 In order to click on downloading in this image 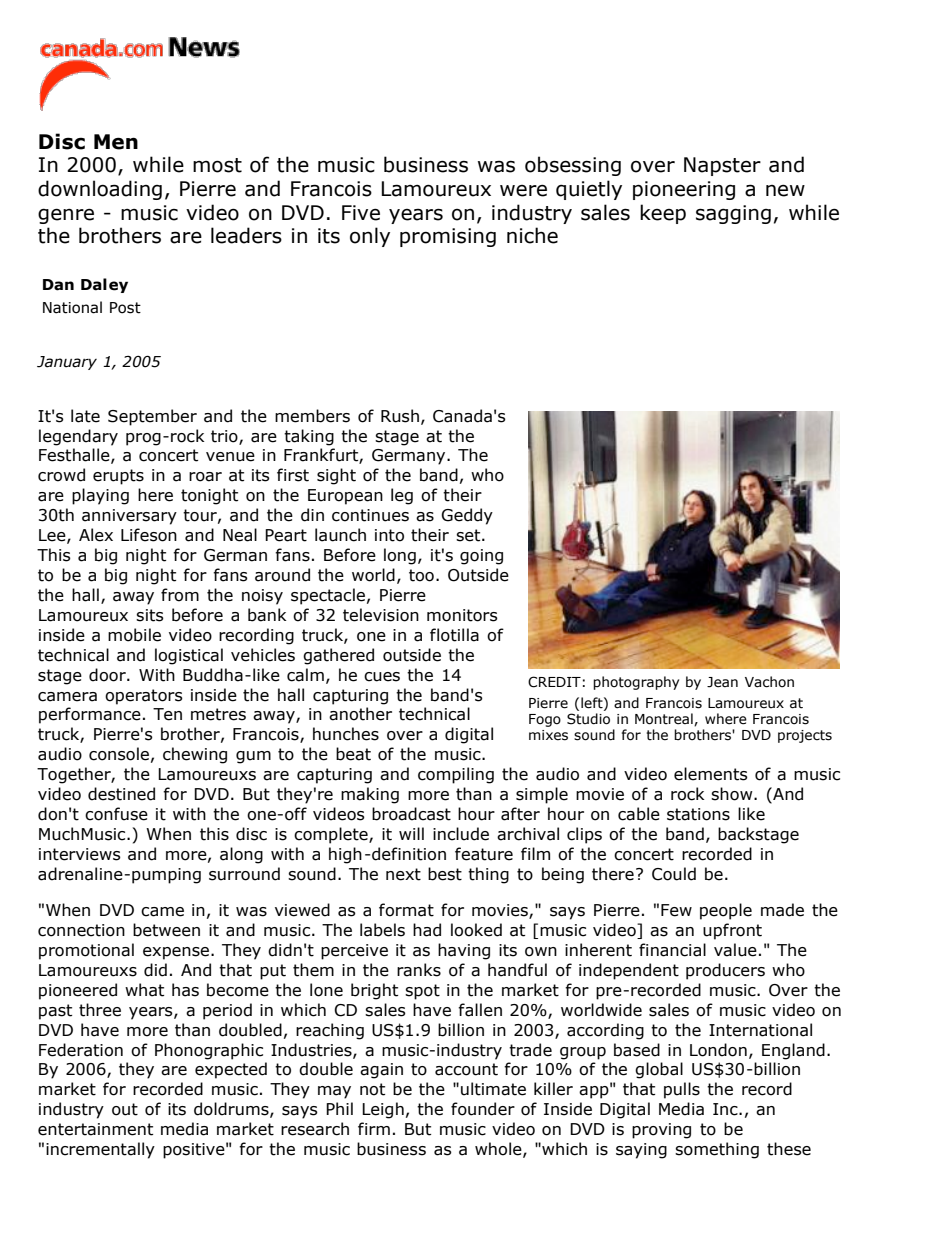, I will do `click(100, 190)`.
